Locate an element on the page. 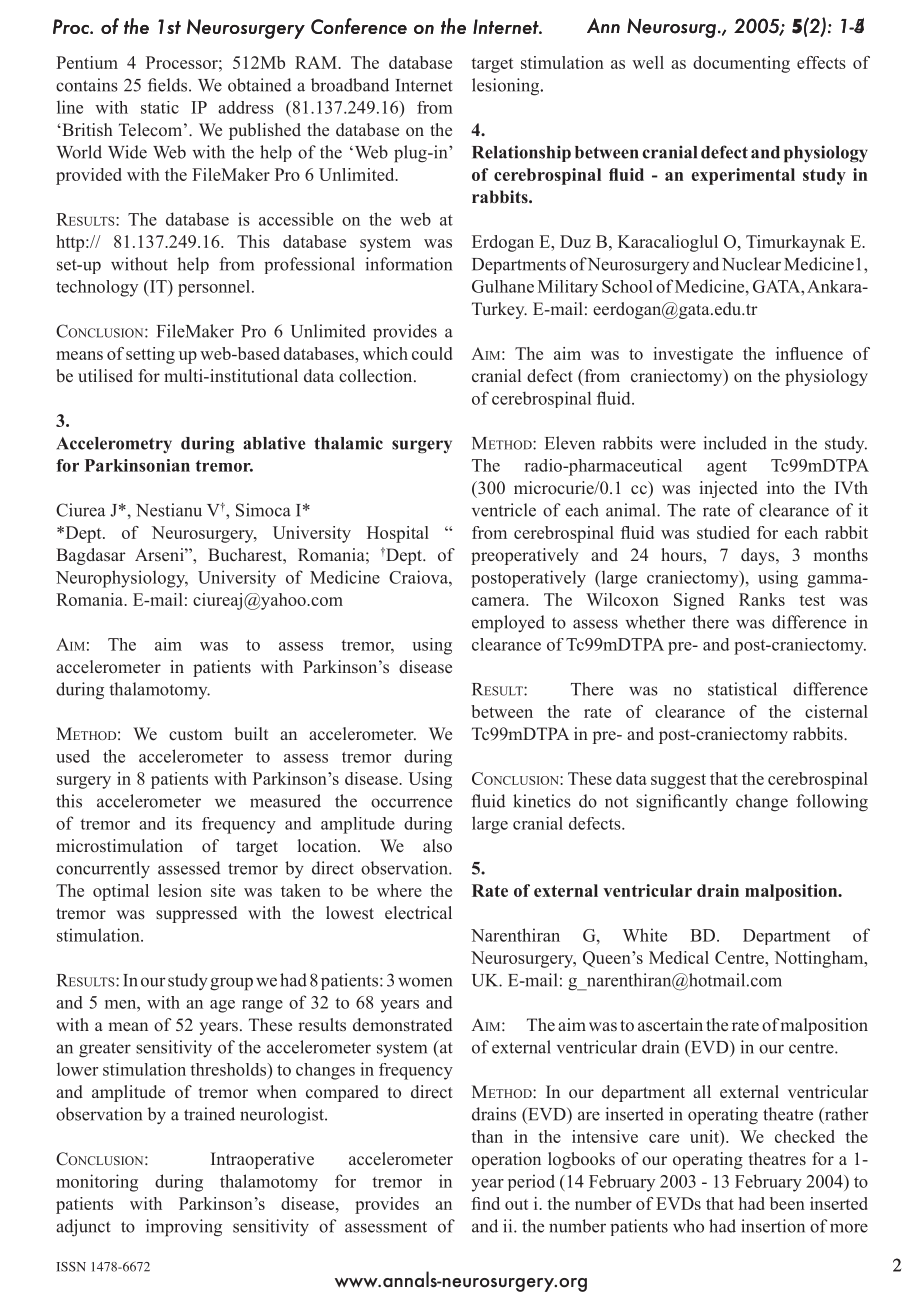  static is located at coordinates (160, 107).
